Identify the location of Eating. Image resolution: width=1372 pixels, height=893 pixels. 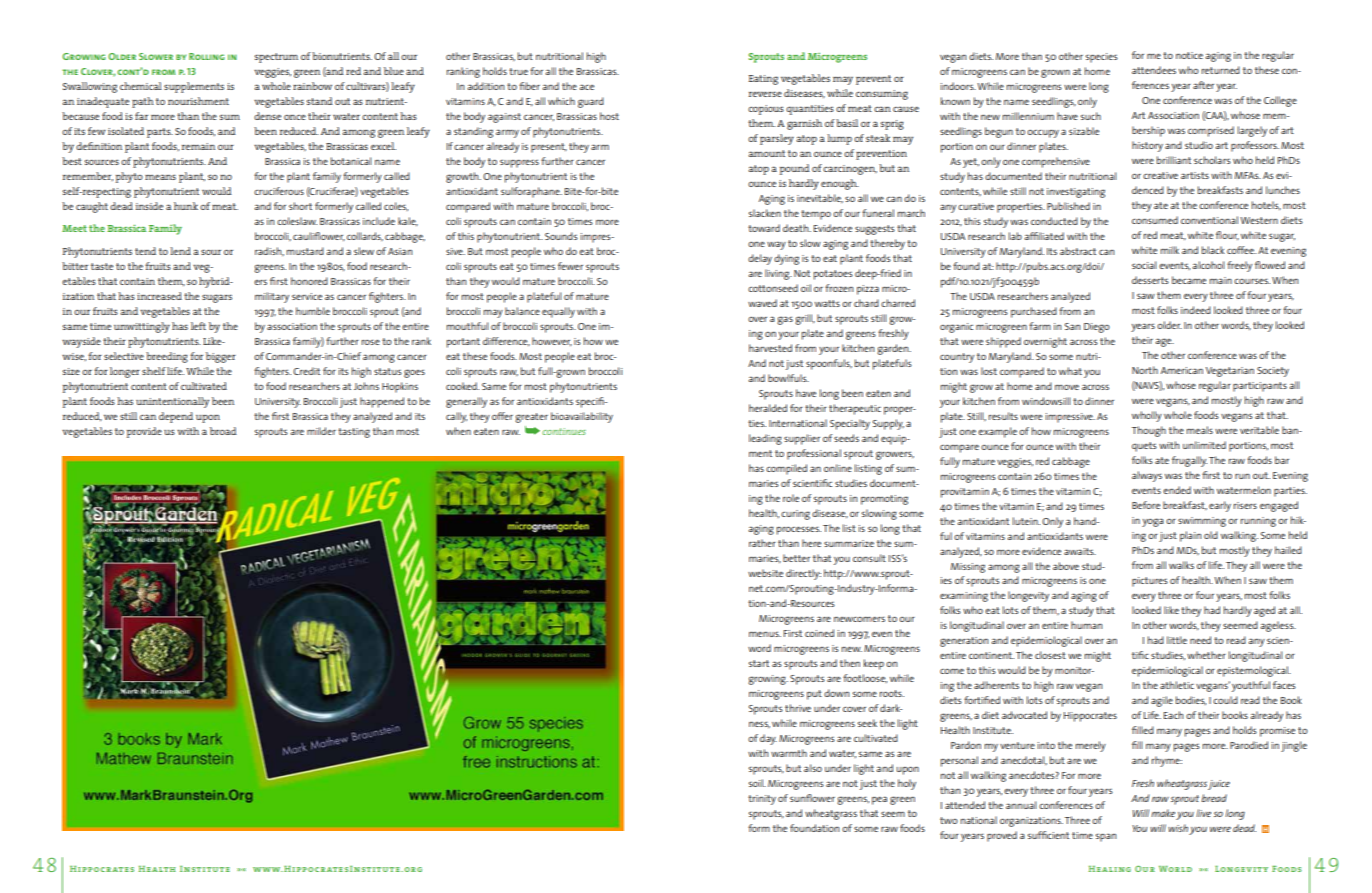
(763, 80).
